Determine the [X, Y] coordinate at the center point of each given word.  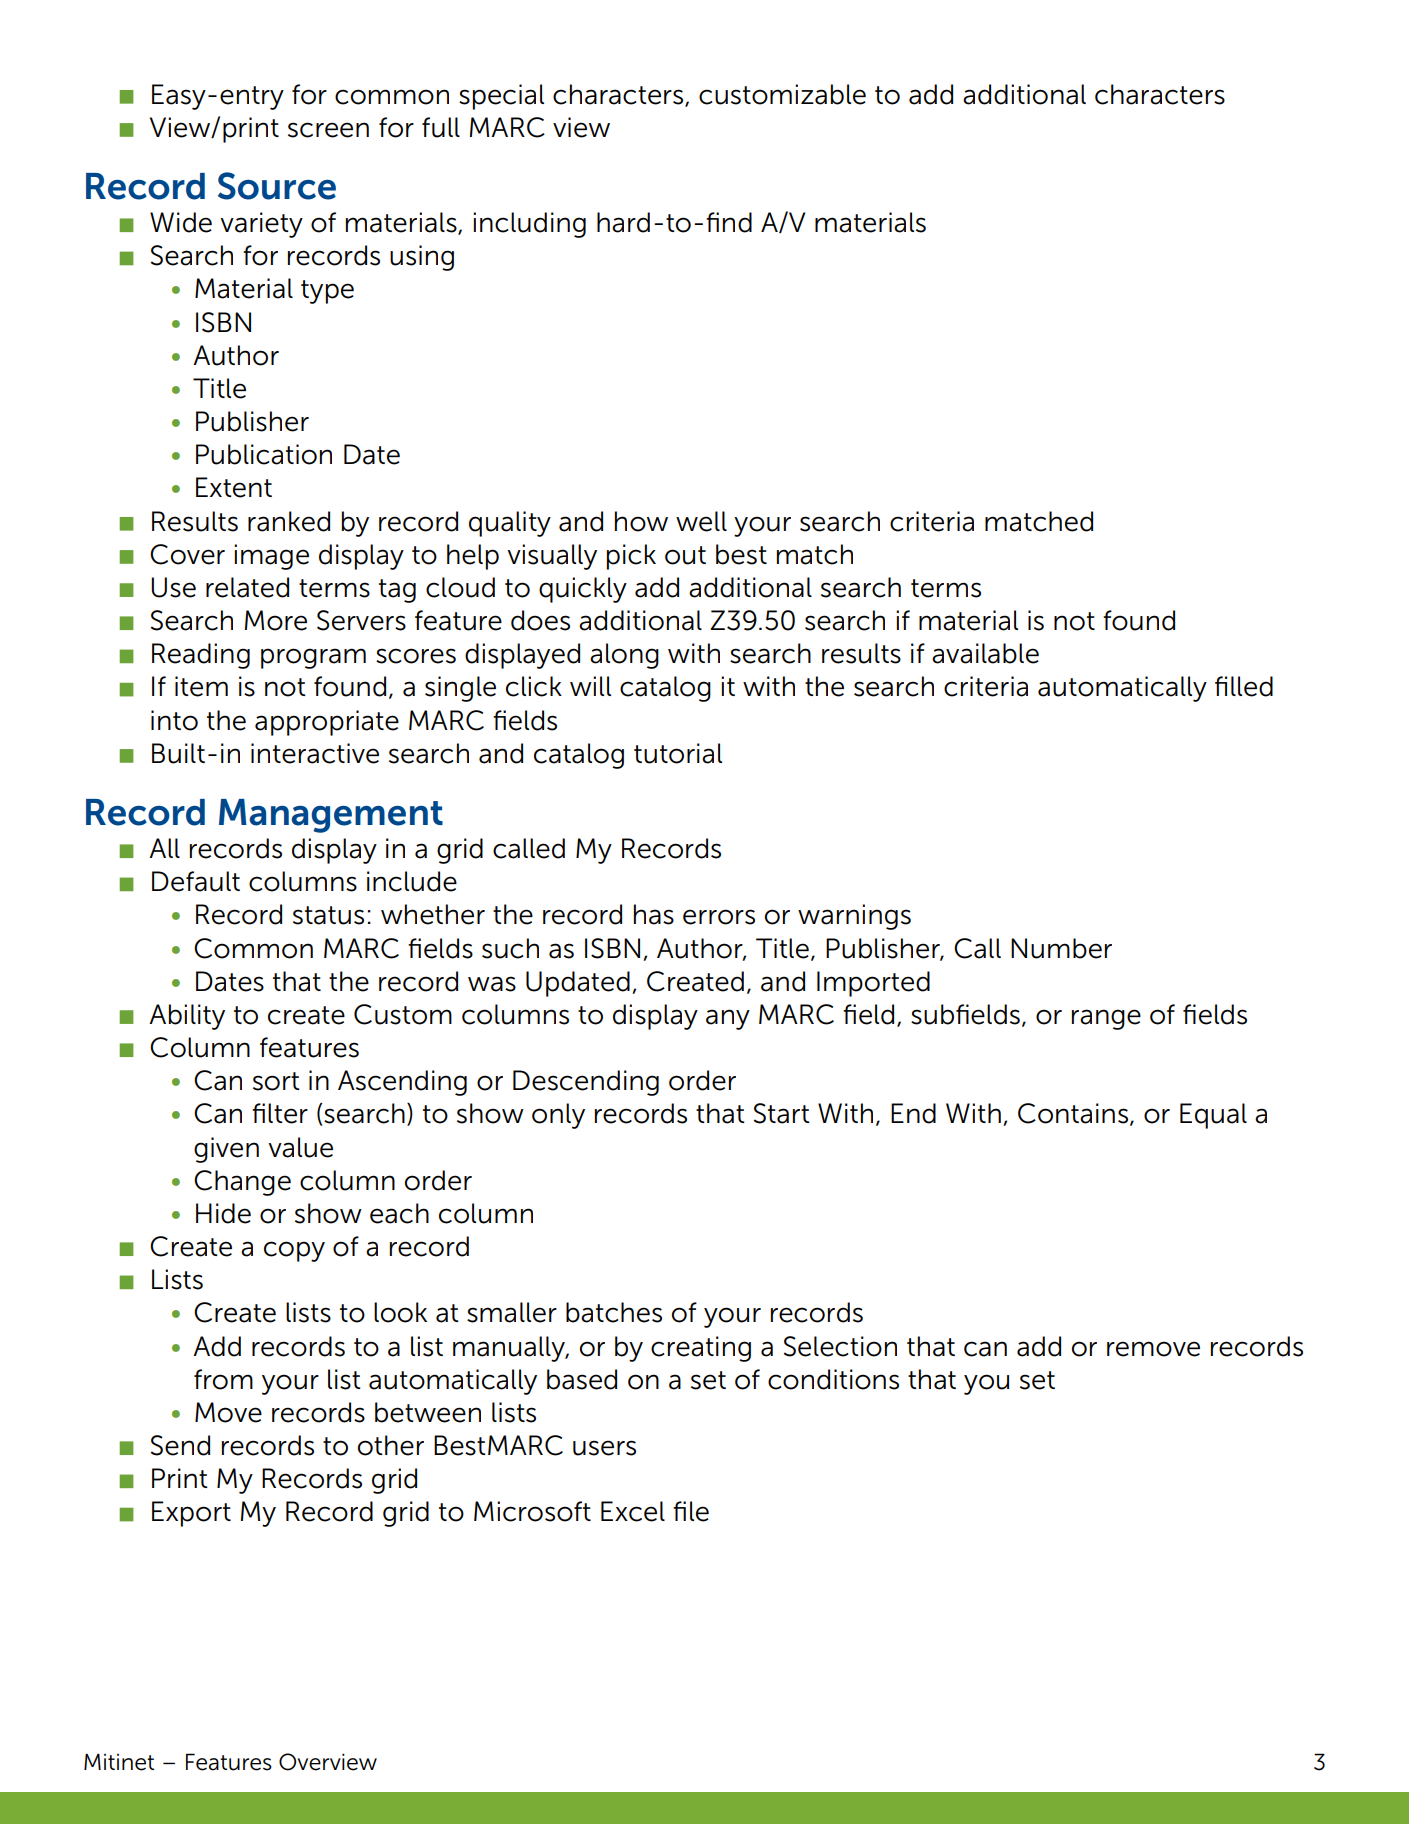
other [391, 1445]
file [691, 1511]
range [1106, 1019]
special [501, 97]
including [529, 225]
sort [276, 1081]
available [985, 653]
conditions [833, 1379]
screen [328, 130]
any [728, 1019]
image [271, 557]
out [685, 555]
